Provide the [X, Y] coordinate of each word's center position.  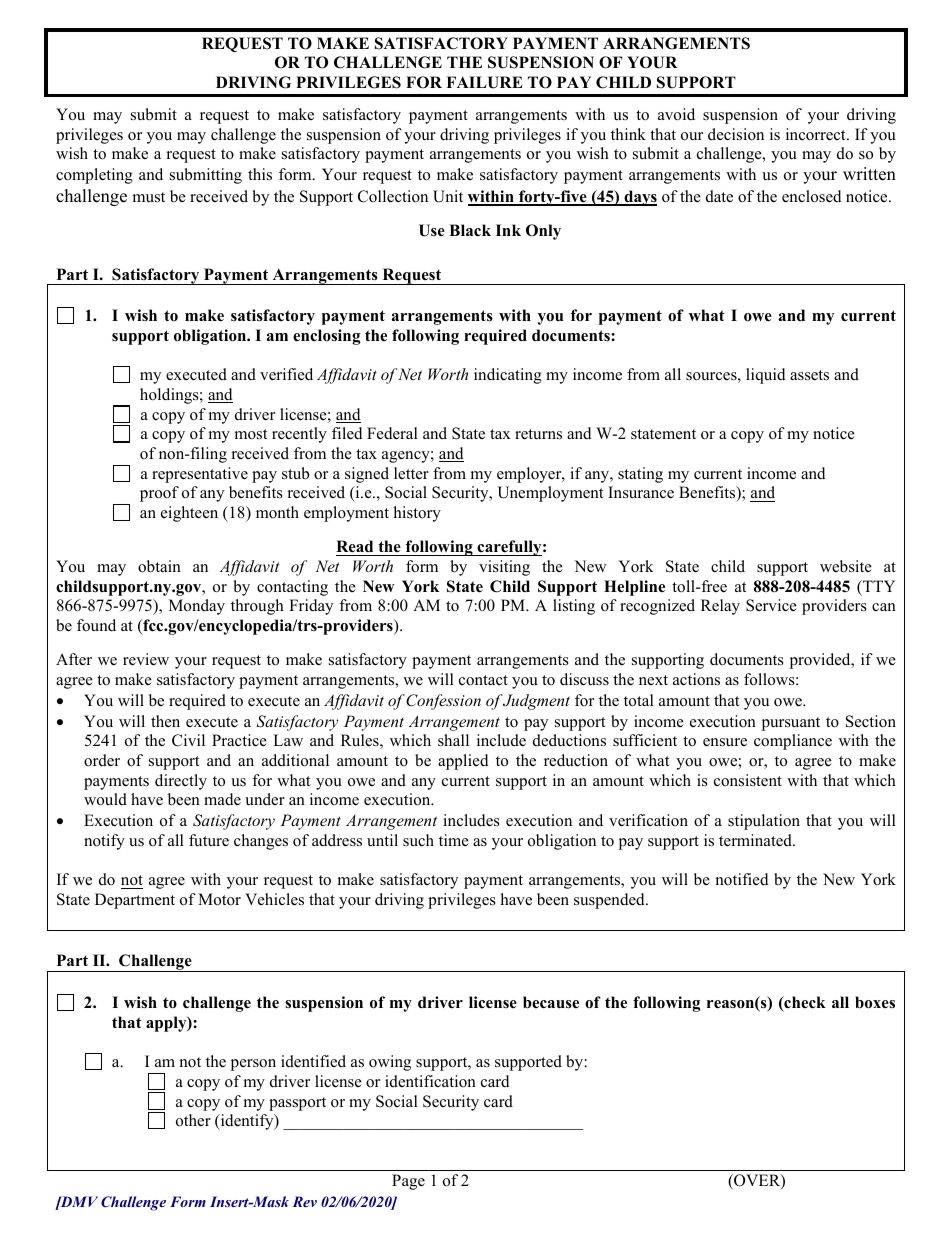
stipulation [764, 822]
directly [181, 782]
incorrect [817, 134]
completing [94, 176]
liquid [766, 376]
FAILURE [484, 82]
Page [408, 1182]
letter [411, 473]
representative [200, 475]
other [193, 1120]
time [454, 840]
